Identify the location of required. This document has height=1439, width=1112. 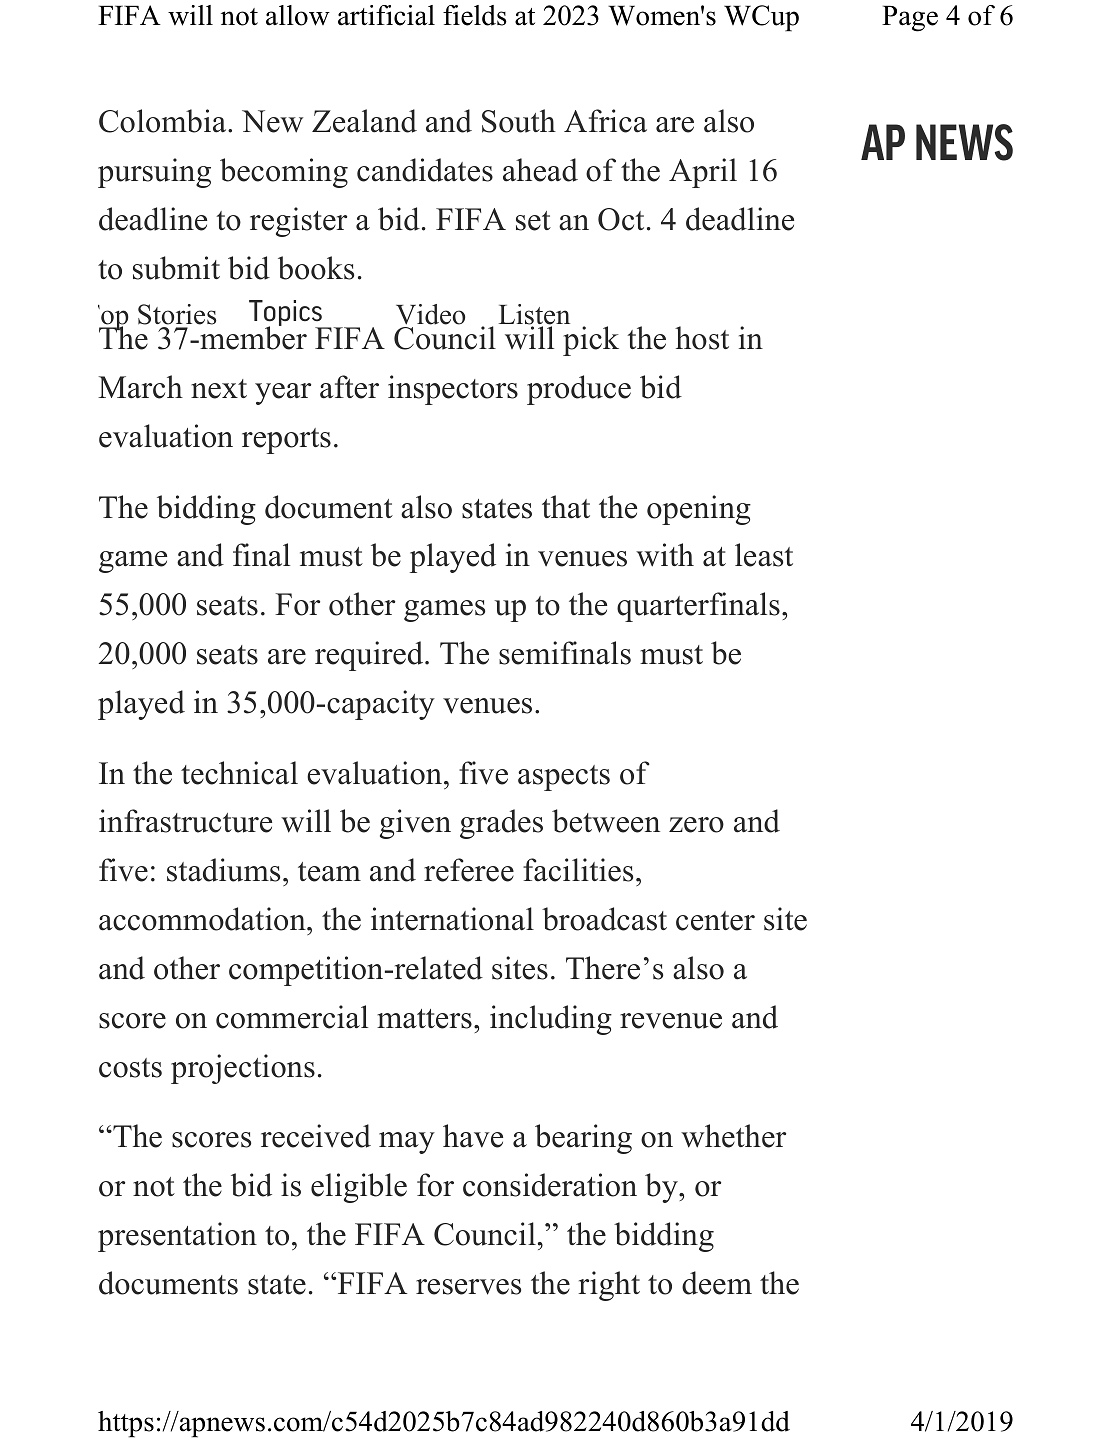
(370, 656).
